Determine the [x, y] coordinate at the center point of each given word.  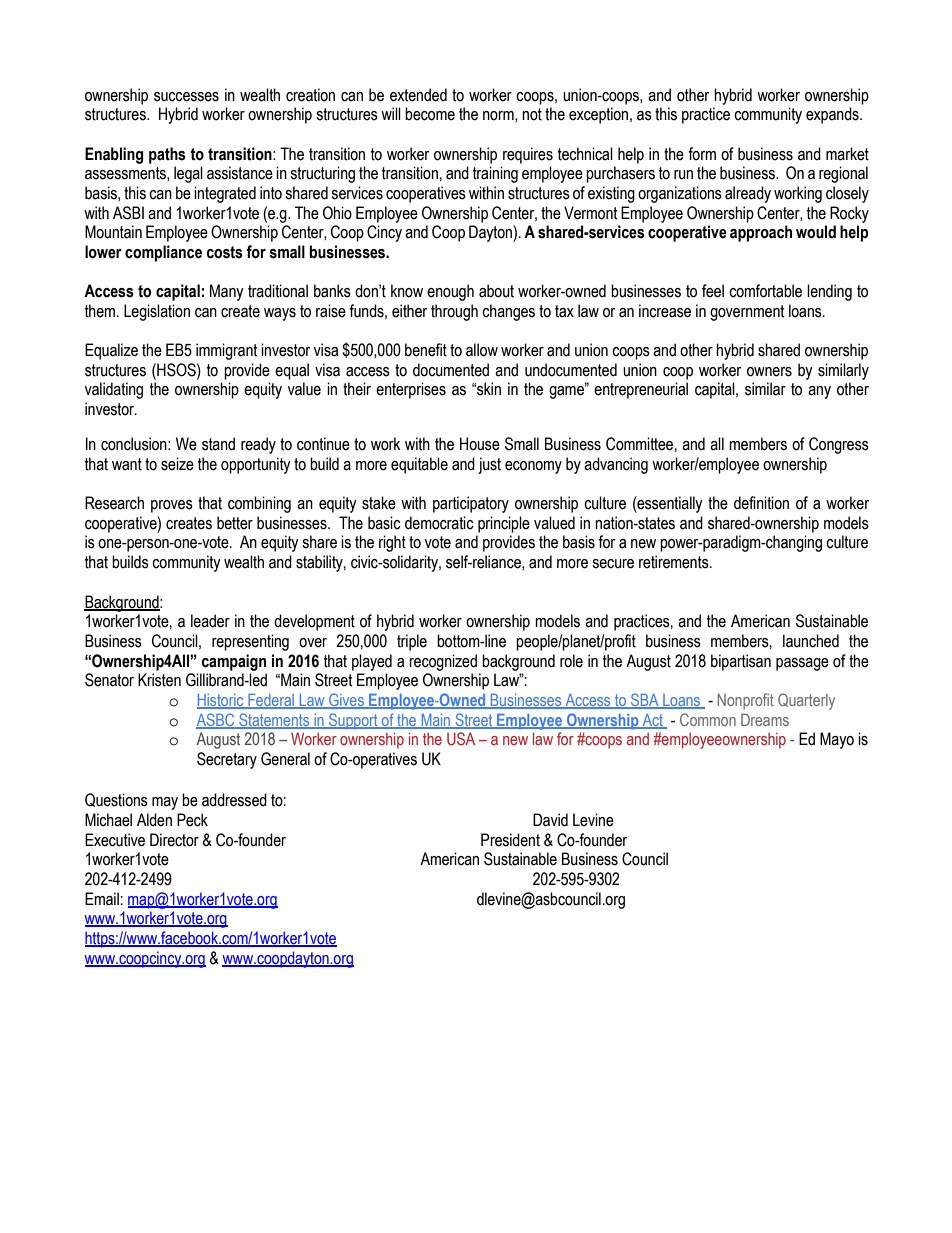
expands [833, 115]
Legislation [157, 312]
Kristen [159, 680]
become [430, 114]
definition [761, 503]
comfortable [765, 291]
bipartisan [741, 662]
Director [174, 840]
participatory [471, 504]
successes [186, 97]
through [454, 312]
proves [172, 506]
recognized [443, 662]
